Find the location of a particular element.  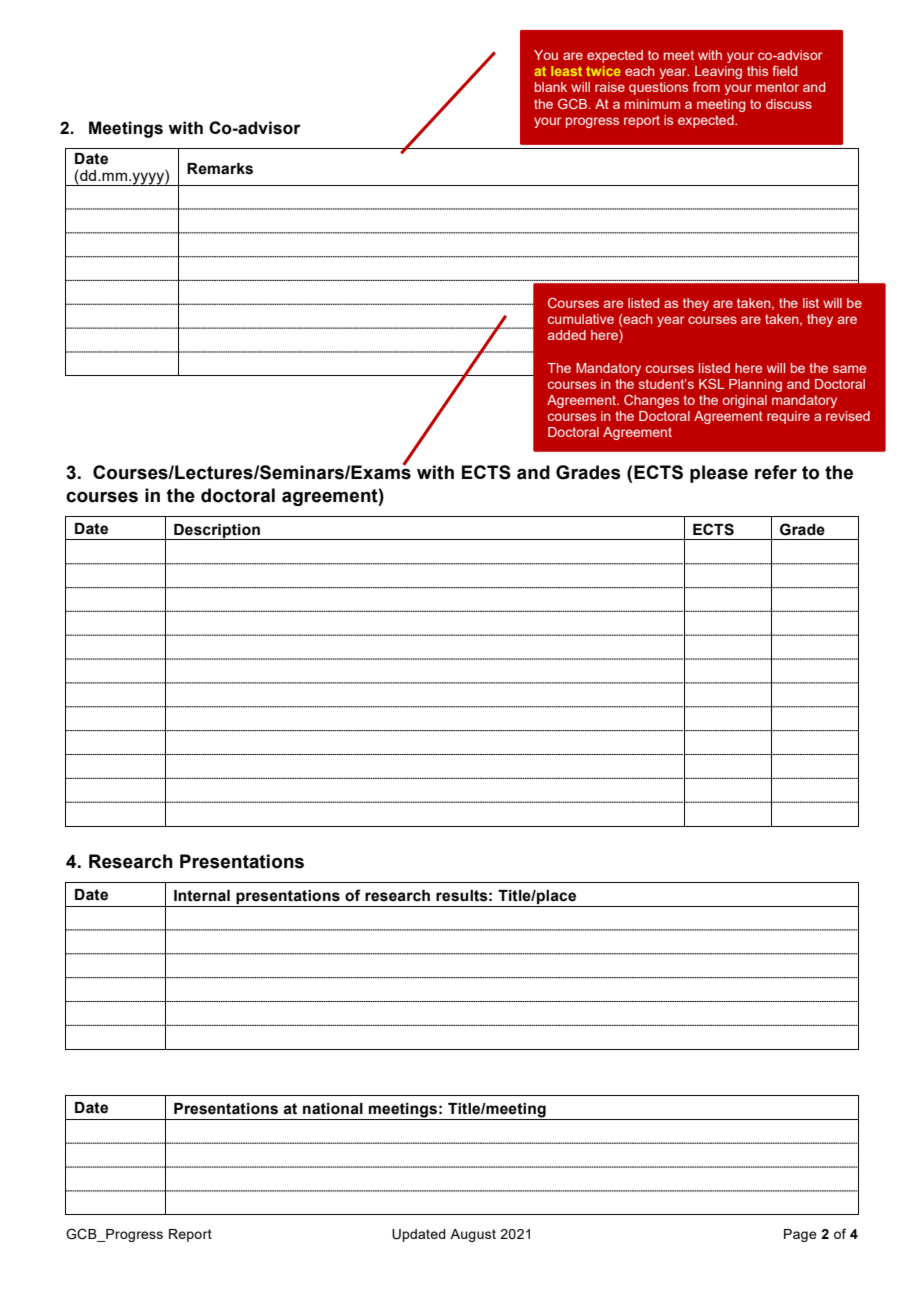

blank is located at coordinates (551, 87).
